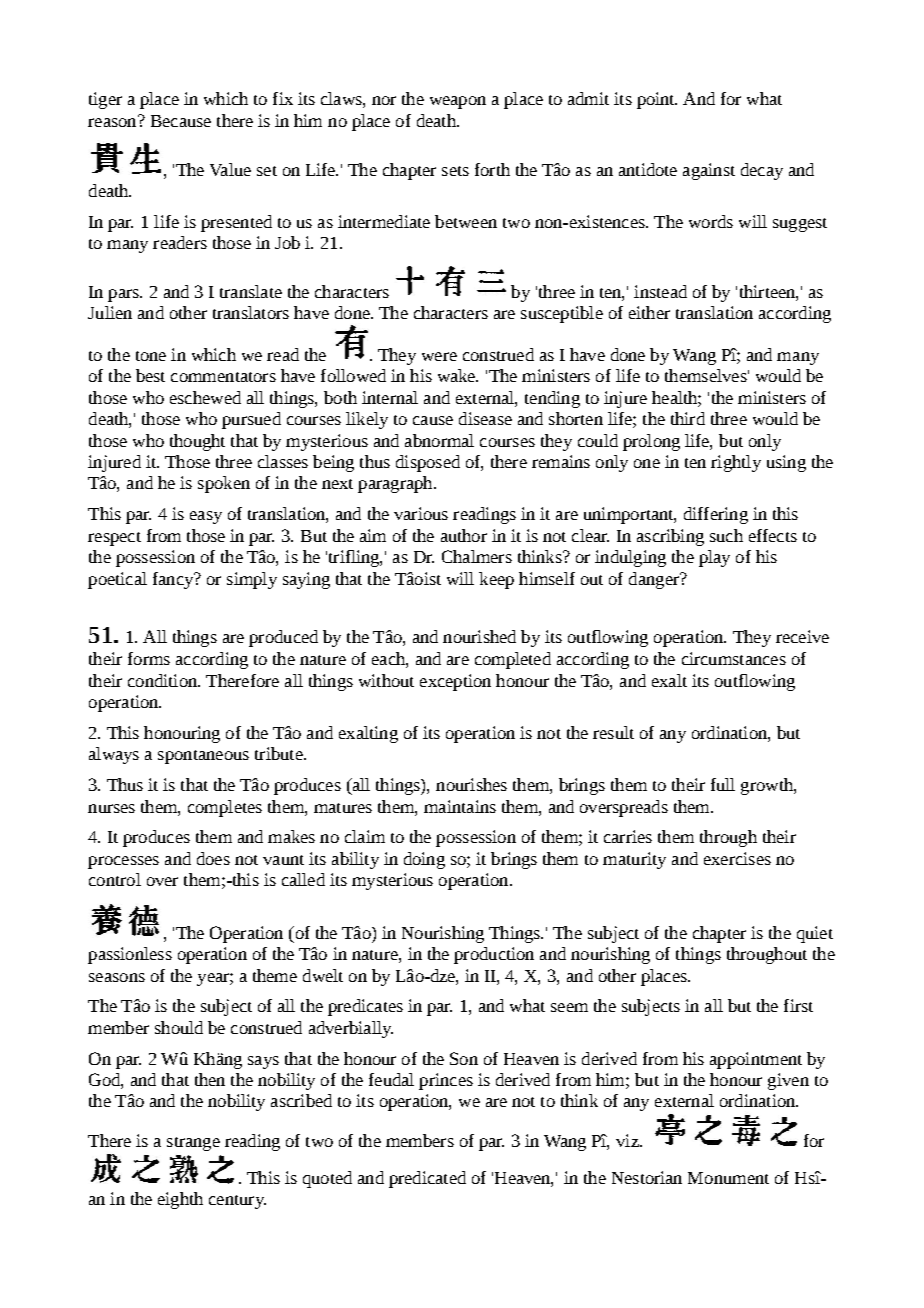 The height and width of the image is (1308, 924). What do you see at coordinates (230, 169) in the image?
I see `Value` at bounding box center [230, 169].
